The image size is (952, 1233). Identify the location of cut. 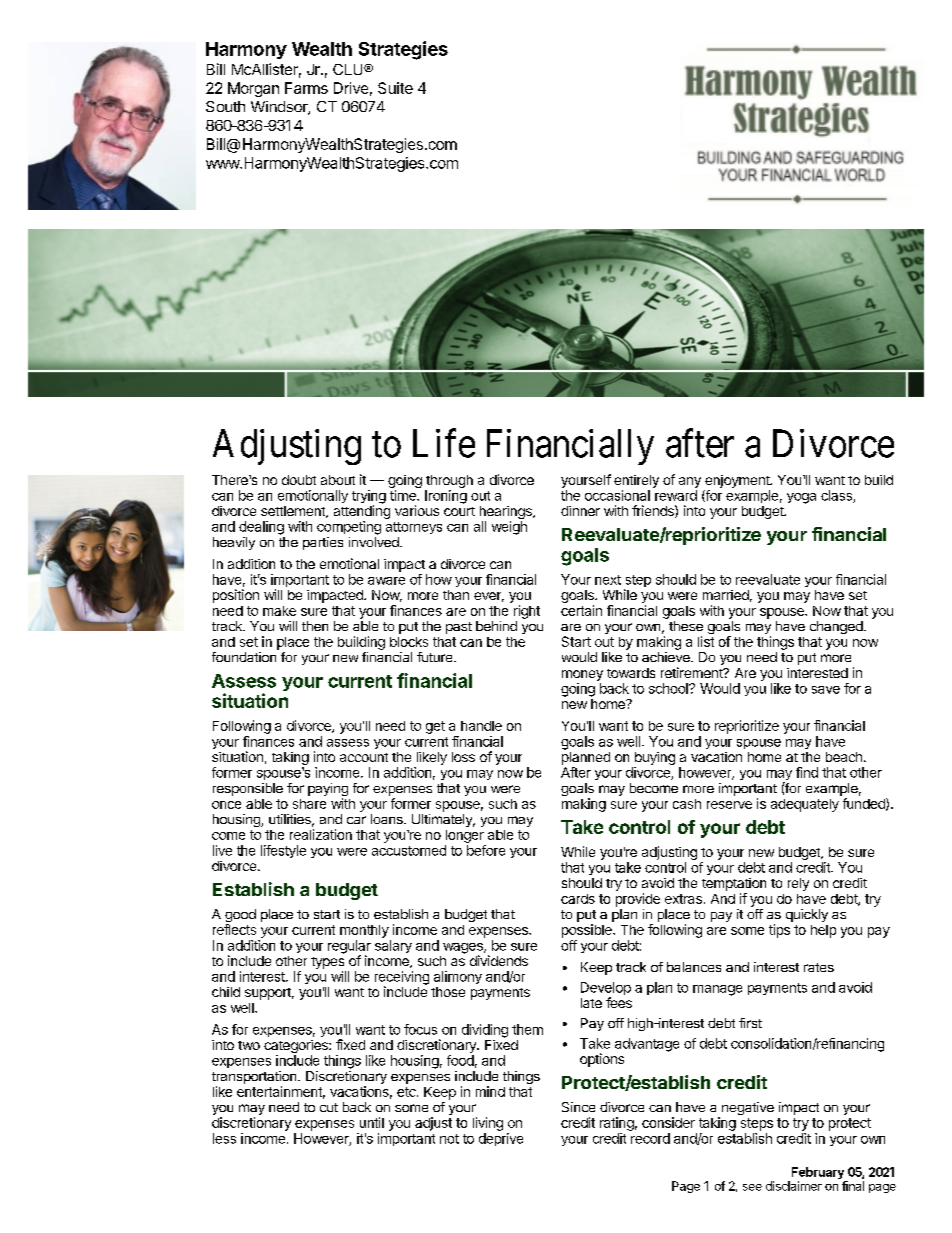
(329, 1107).
